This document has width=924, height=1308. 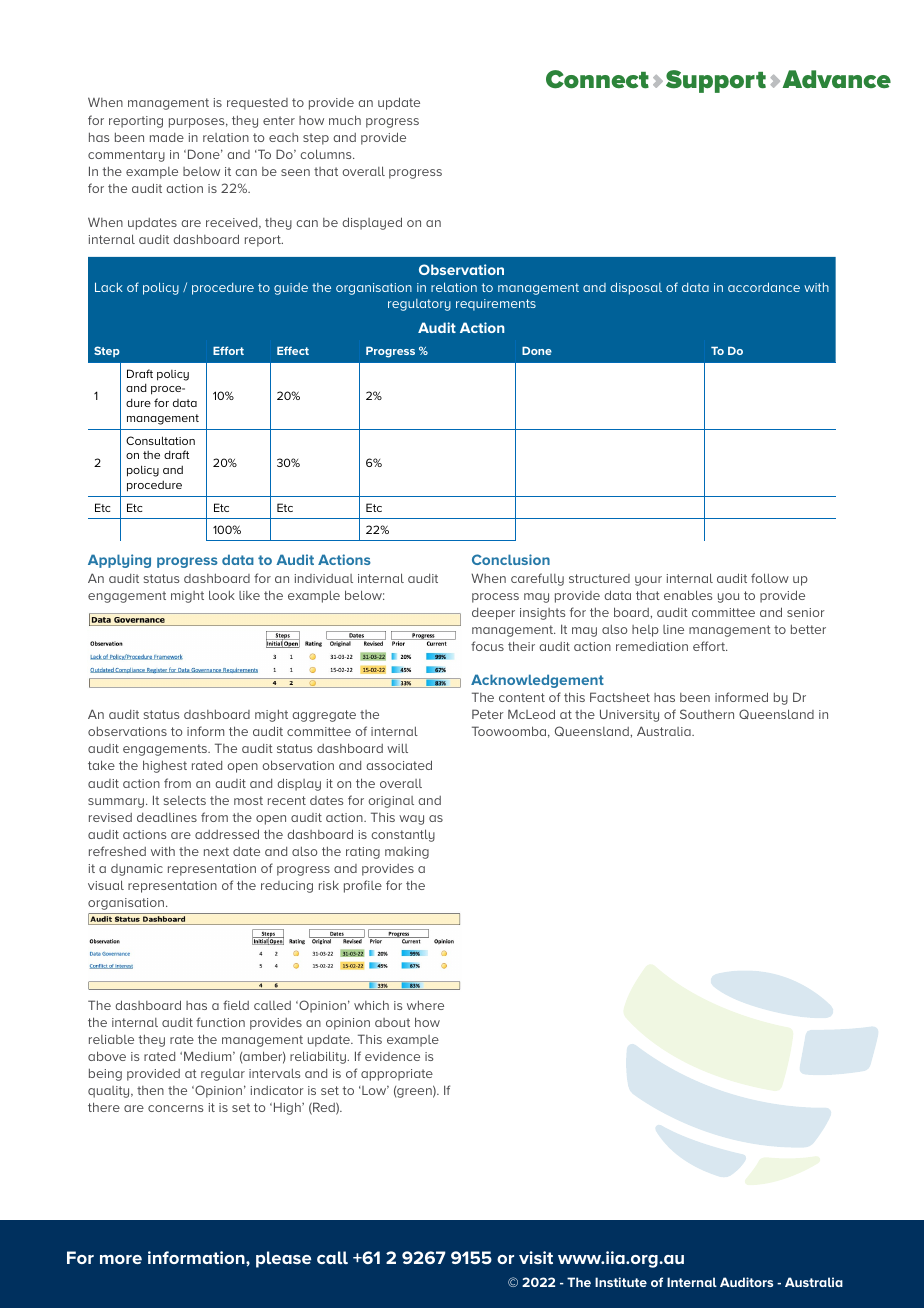 What do you see at coordinates (345, 120) in the document?
I see `much` at bounding box center [345, 120].
